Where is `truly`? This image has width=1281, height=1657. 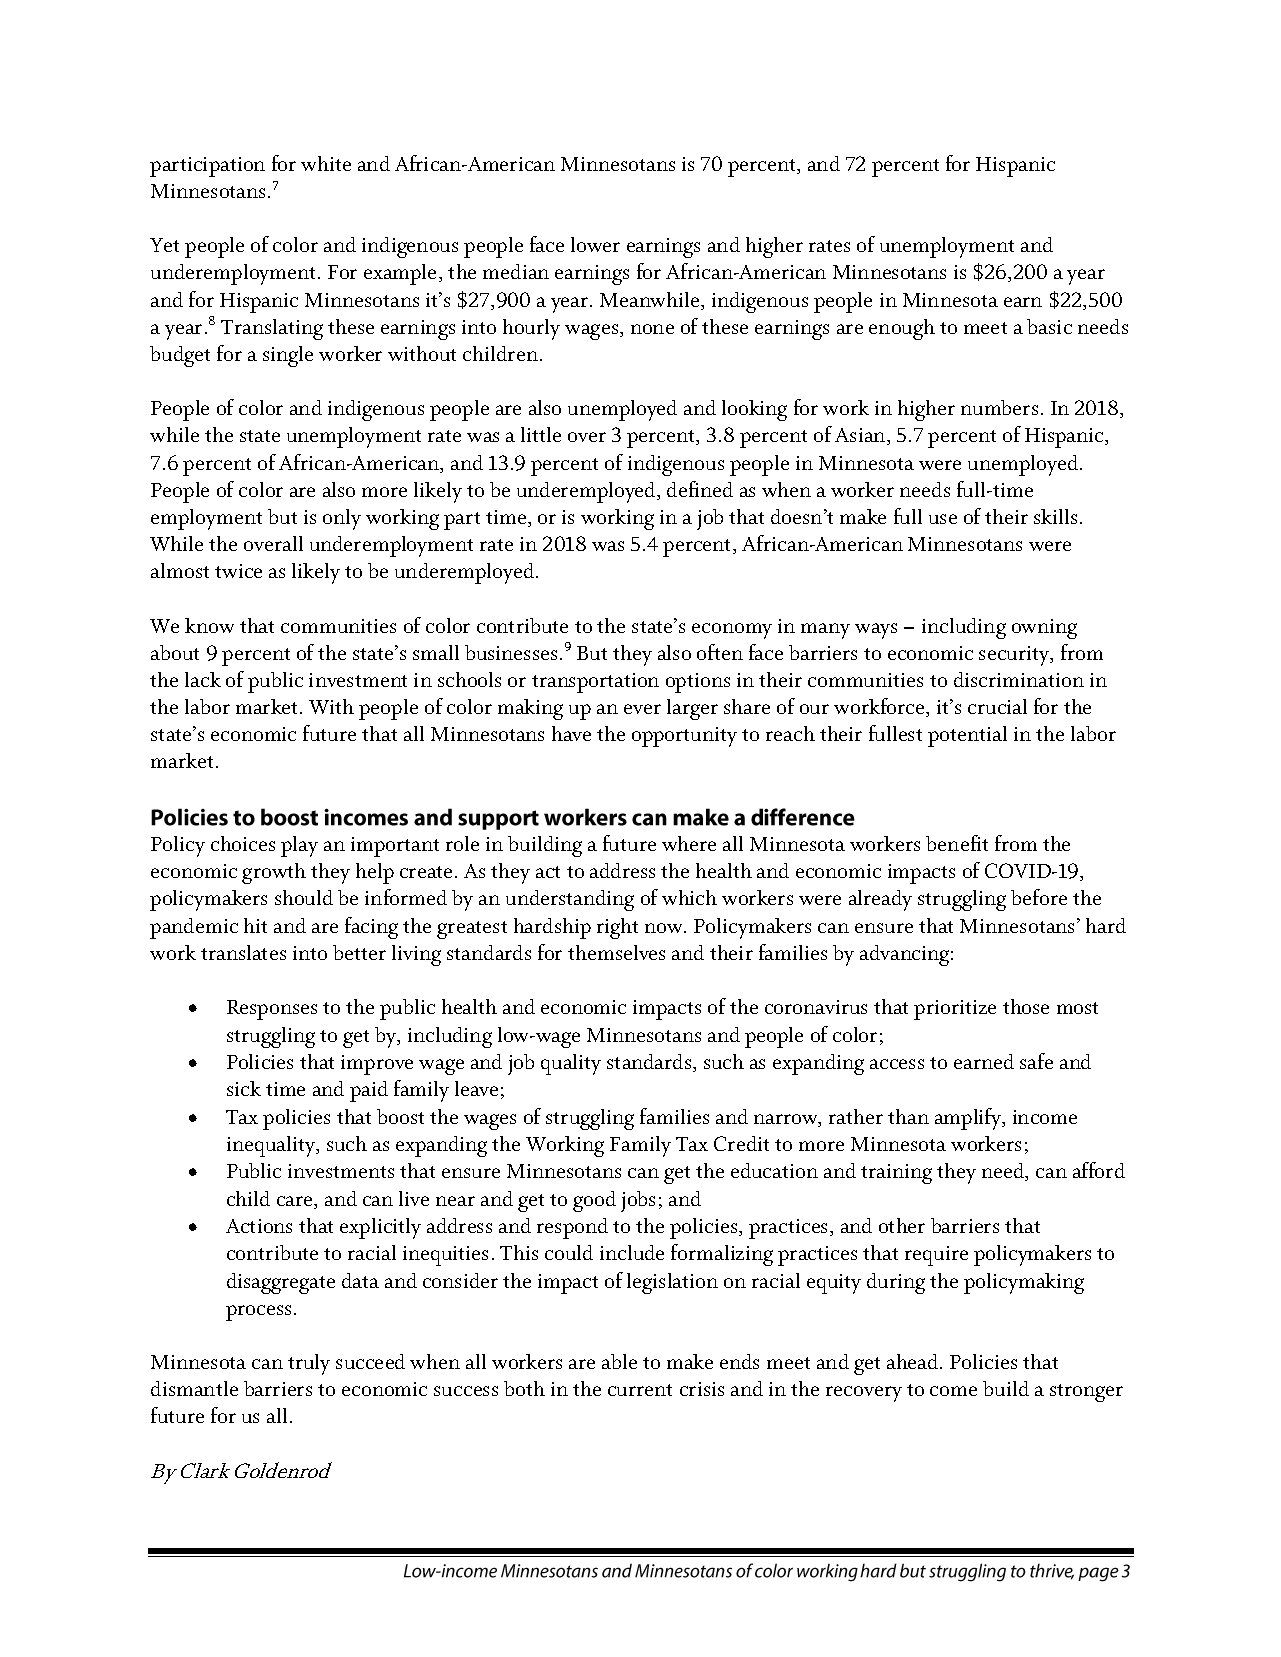 truly is located at coordinates (309, 1364).
